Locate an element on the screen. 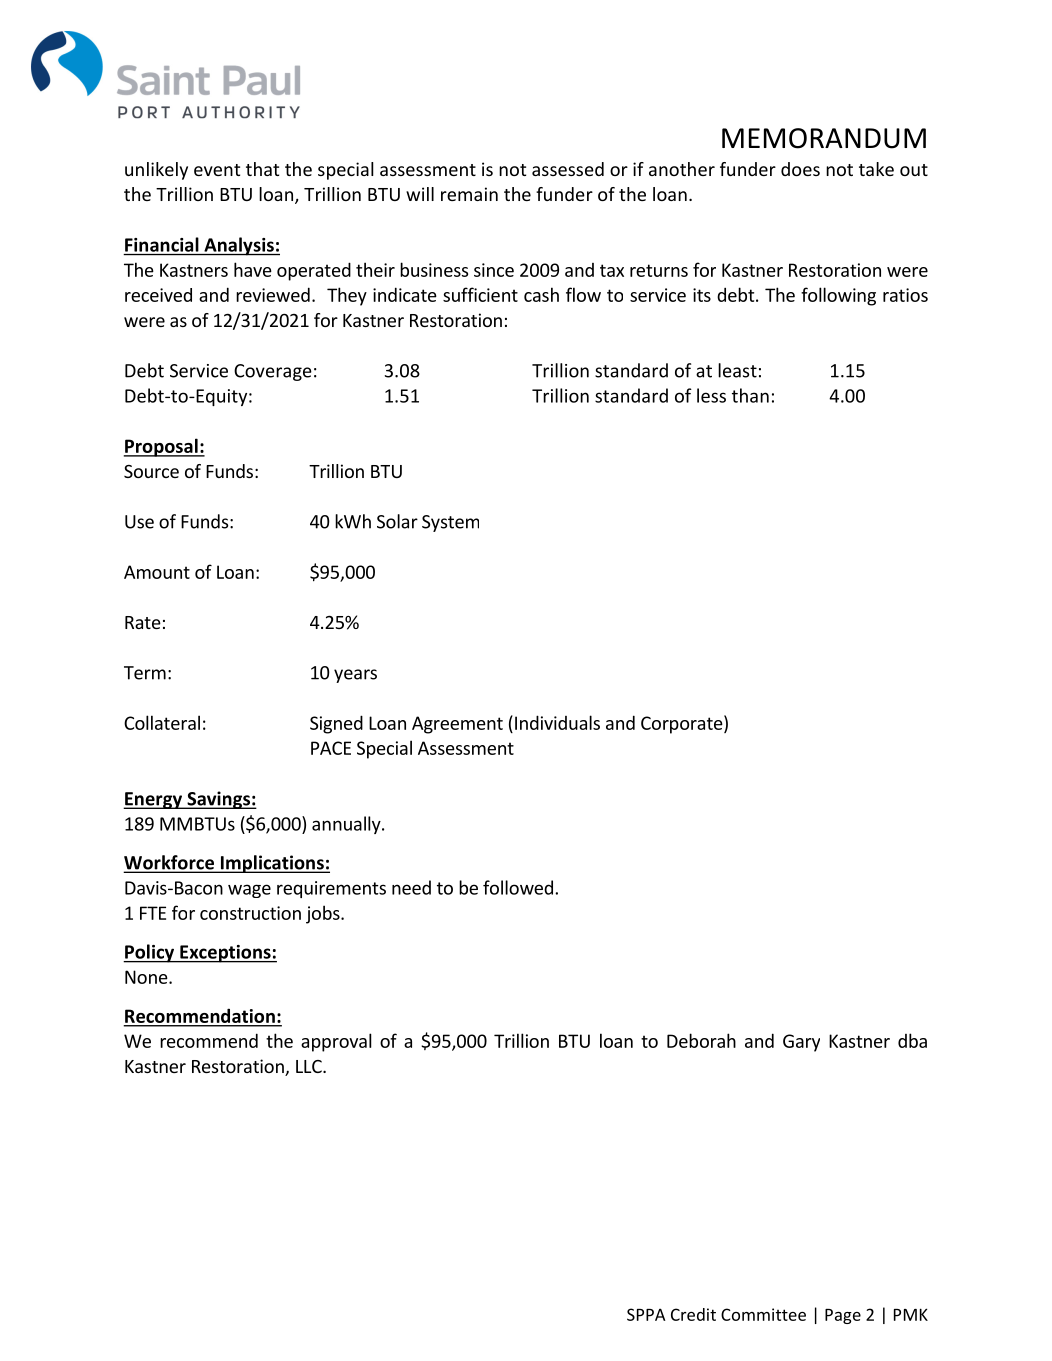 This screenshot has height=1361, width=1052. System is located at coordinates (450, 523).
